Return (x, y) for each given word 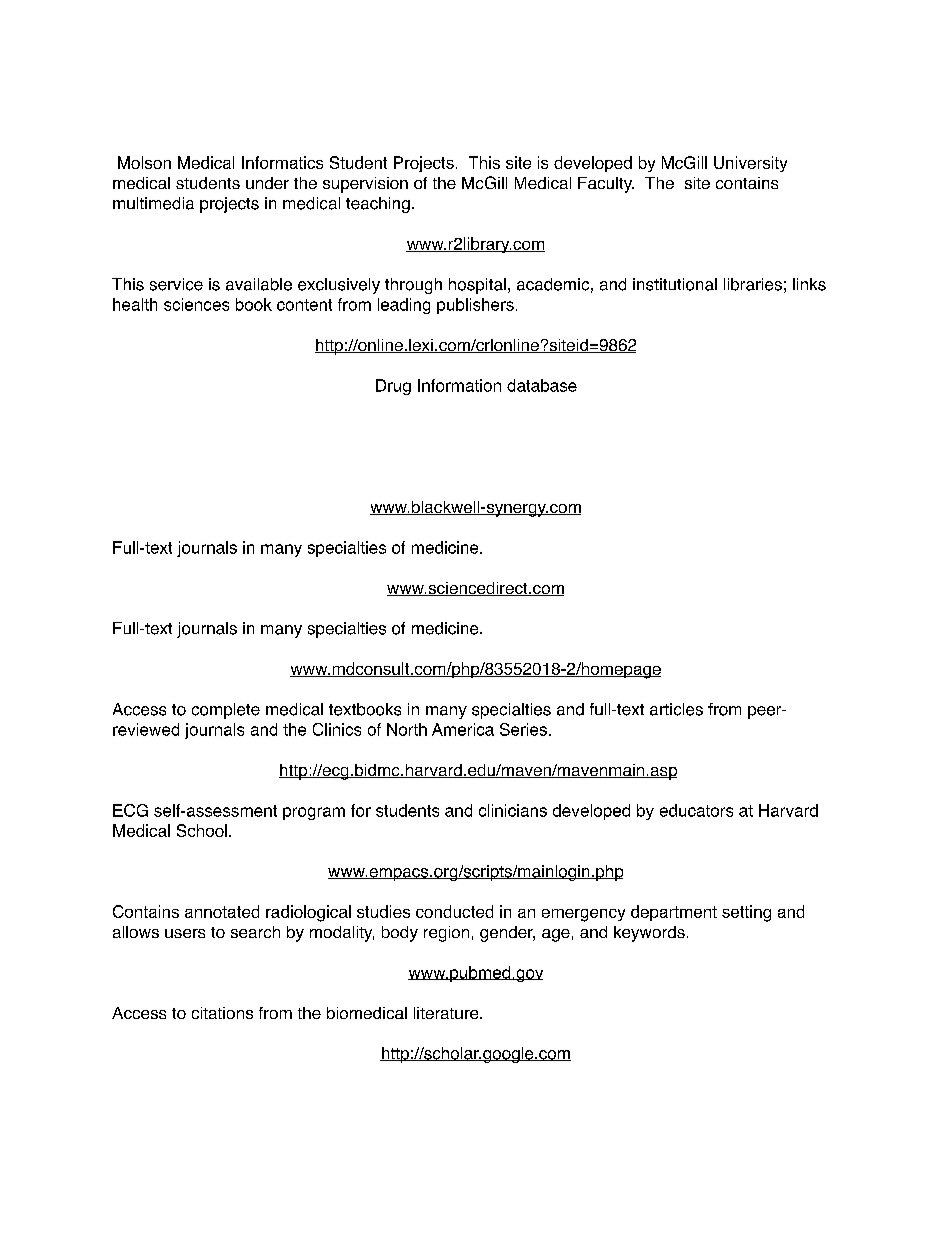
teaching (378, 205)
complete (226, 711)
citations (222, 1013)
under (267, 183)
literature (447, 1013)
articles (676, 709)
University (750, 164)
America (463, 729)
